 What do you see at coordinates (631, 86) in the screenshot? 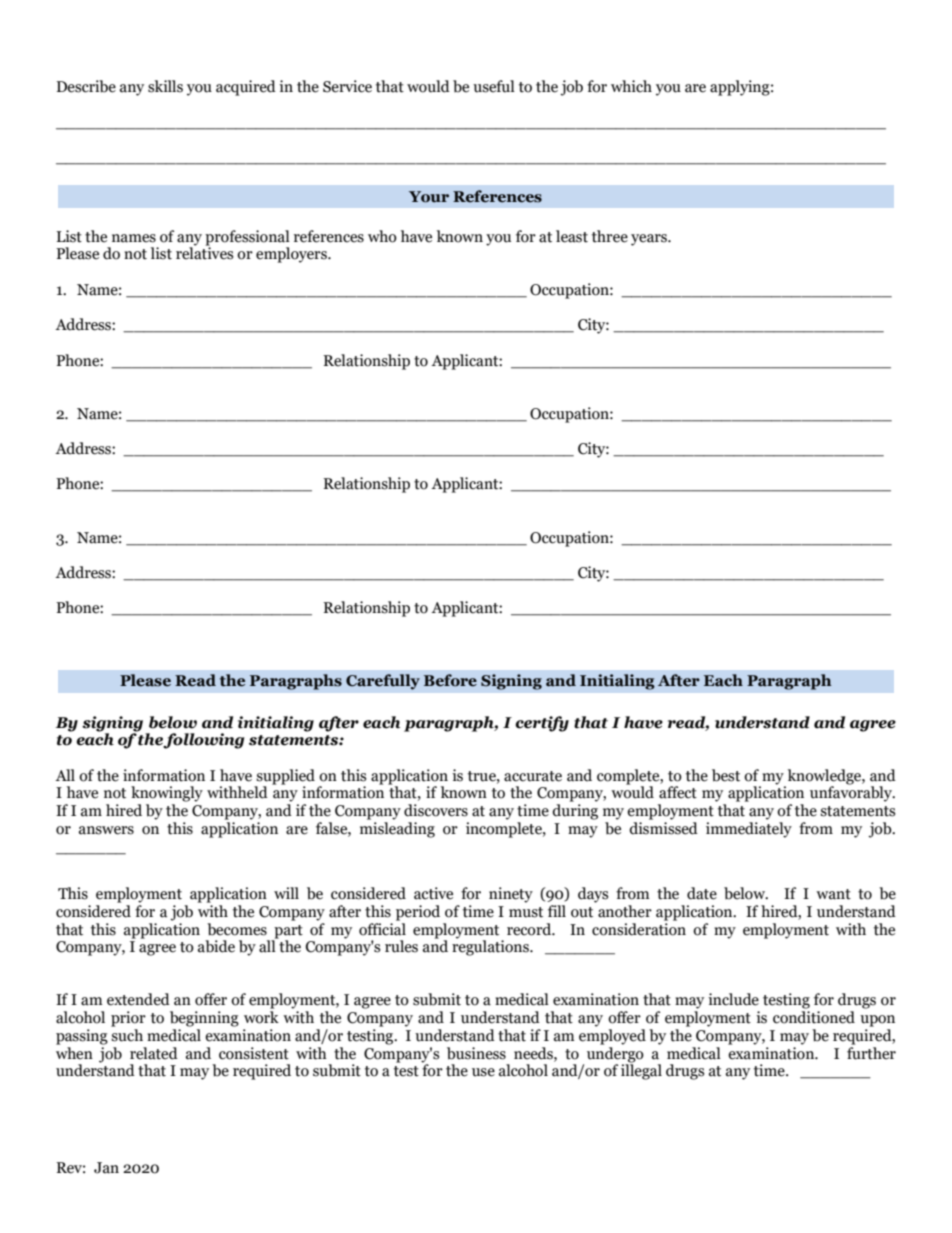
I see `which` at bounding box center [631, 86].
